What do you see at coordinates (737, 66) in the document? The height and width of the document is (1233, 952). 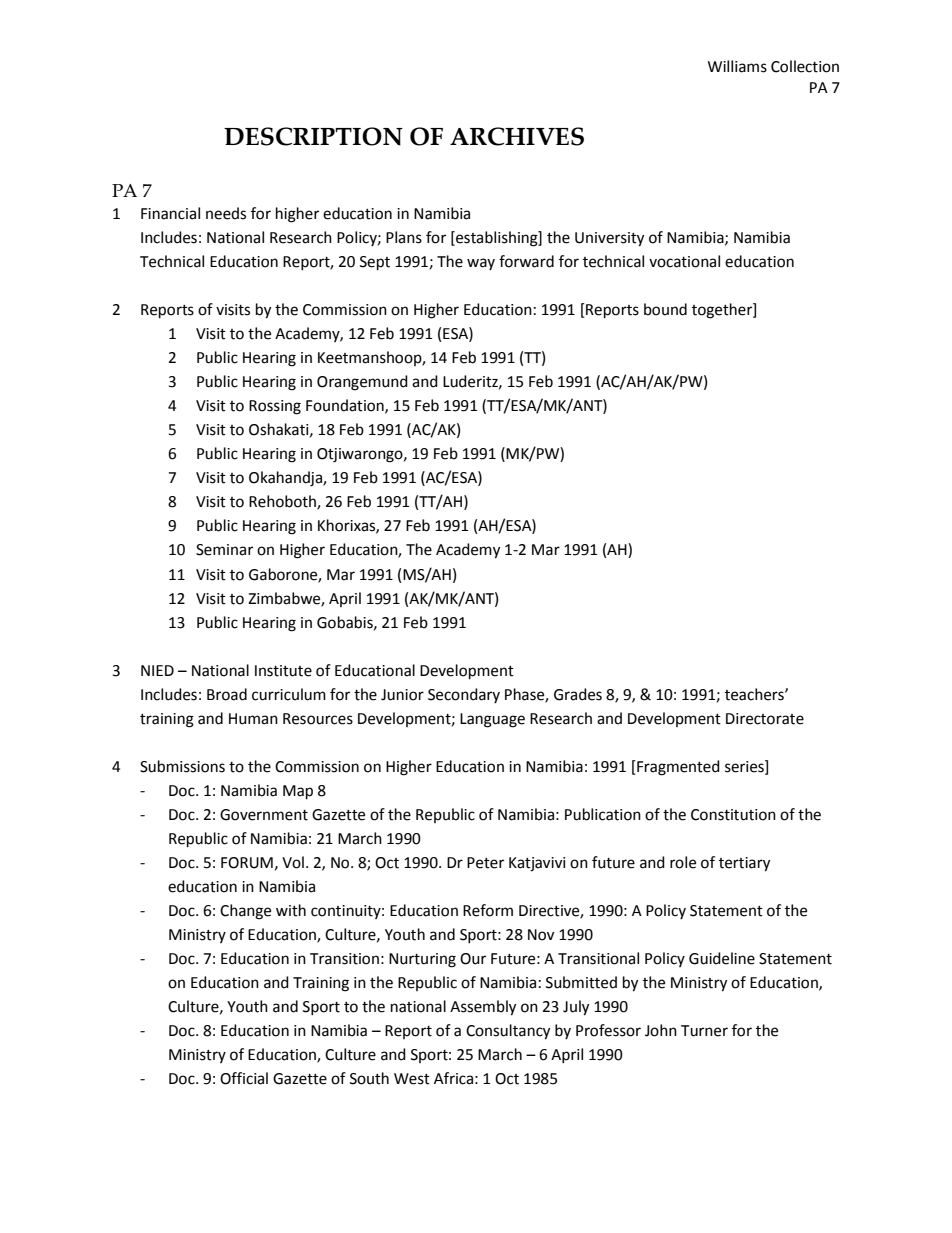 I see `Williams` at bounding box center [737, 66].
